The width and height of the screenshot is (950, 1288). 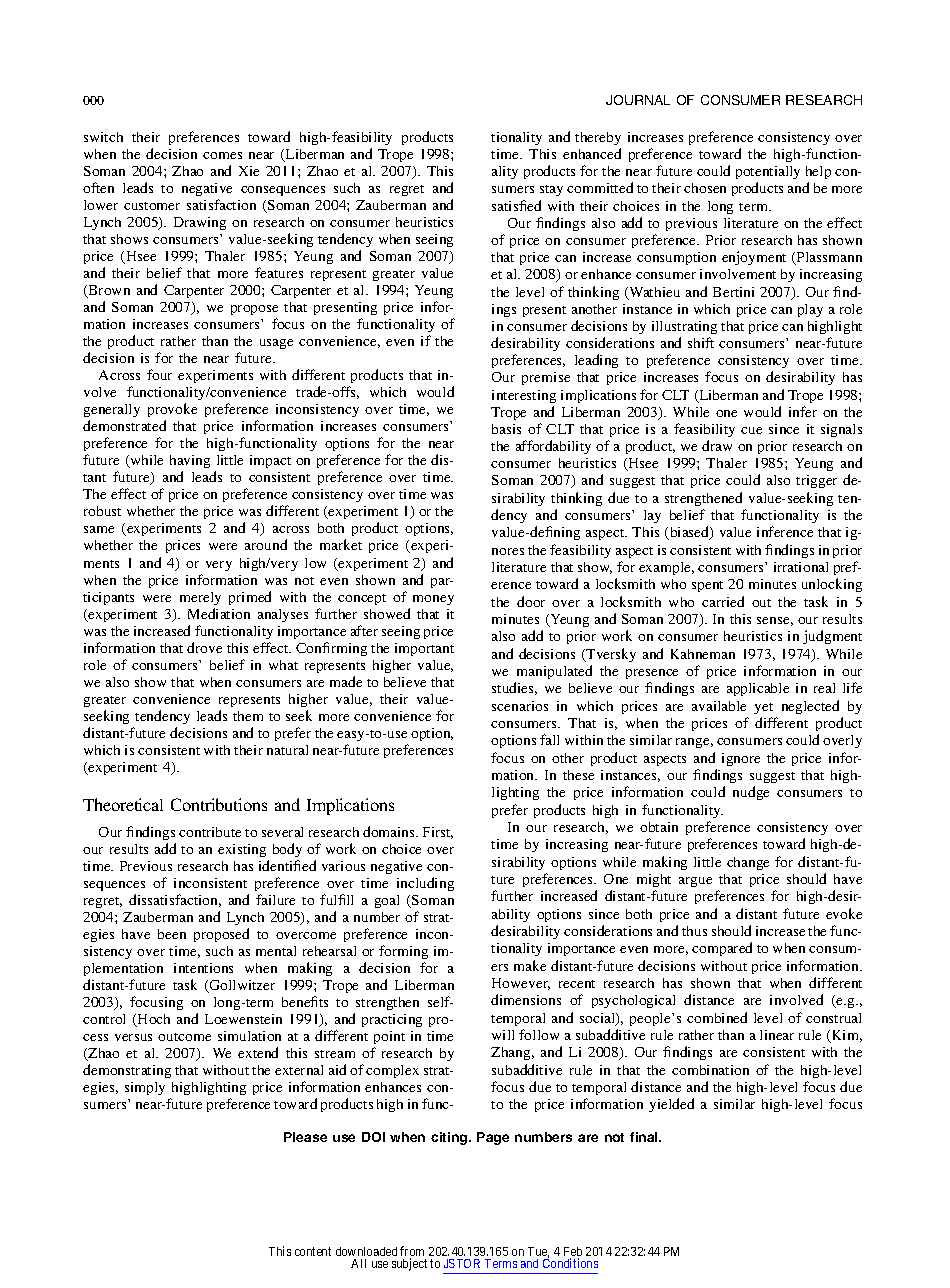 I want to click on satisfied, so click(x=516, y=205).
